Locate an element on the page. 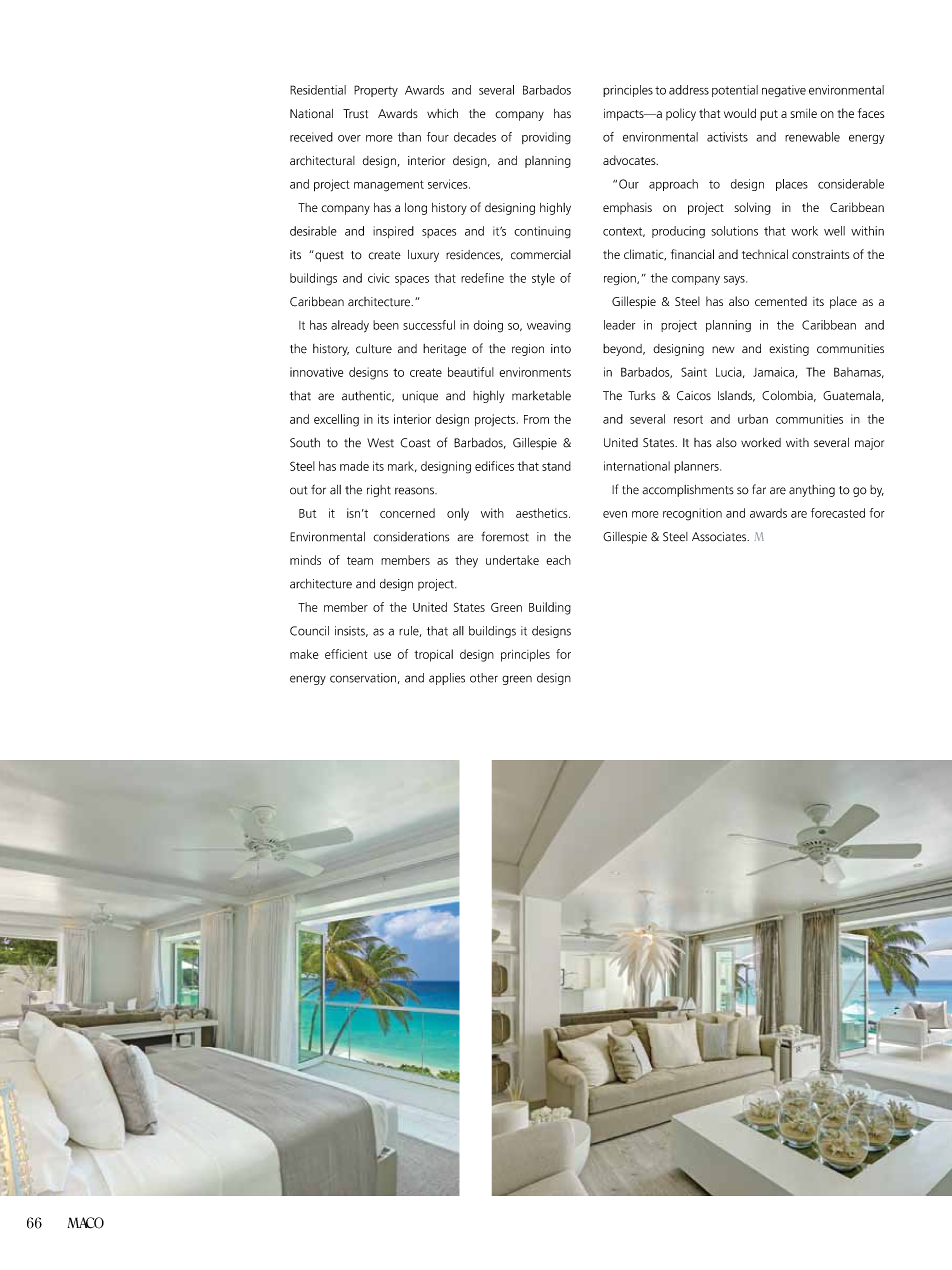 The width and height of the document is (952, 1270). decades is located at coordinates (475, 137).
